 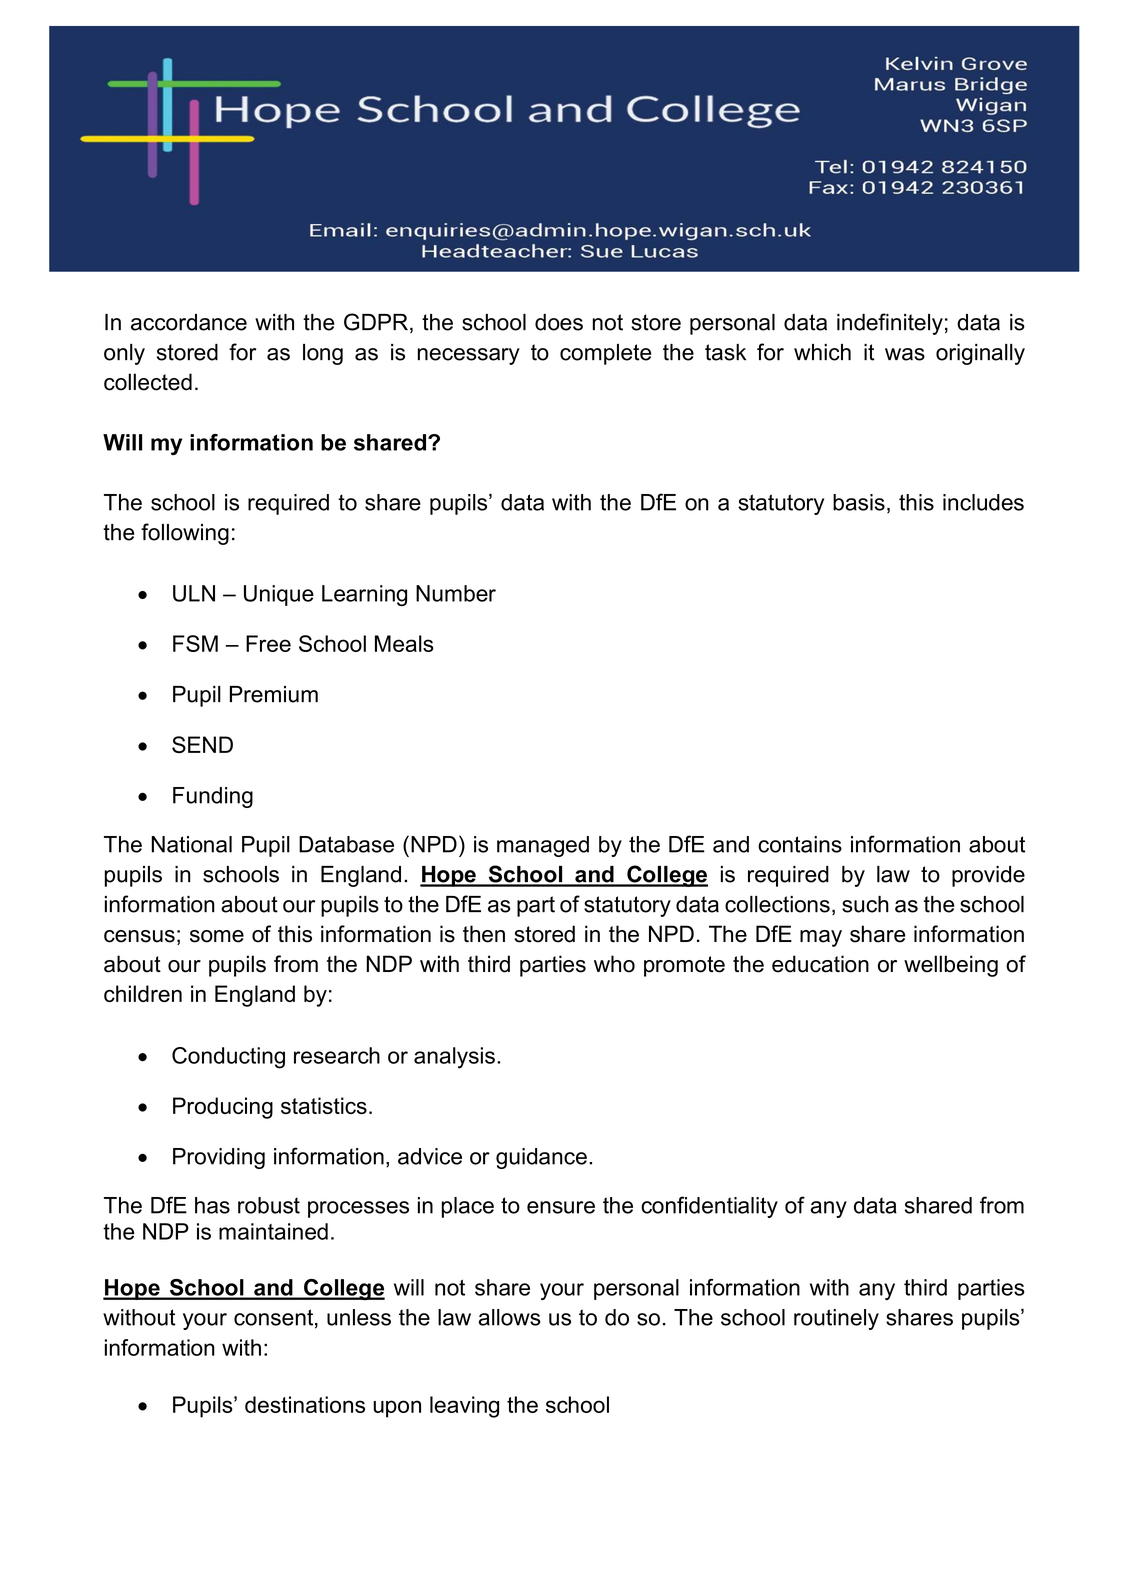 What do you see at coordinates (189, 322) in the screenshot?
I see `accordance` at bounding box center [189, 322].
